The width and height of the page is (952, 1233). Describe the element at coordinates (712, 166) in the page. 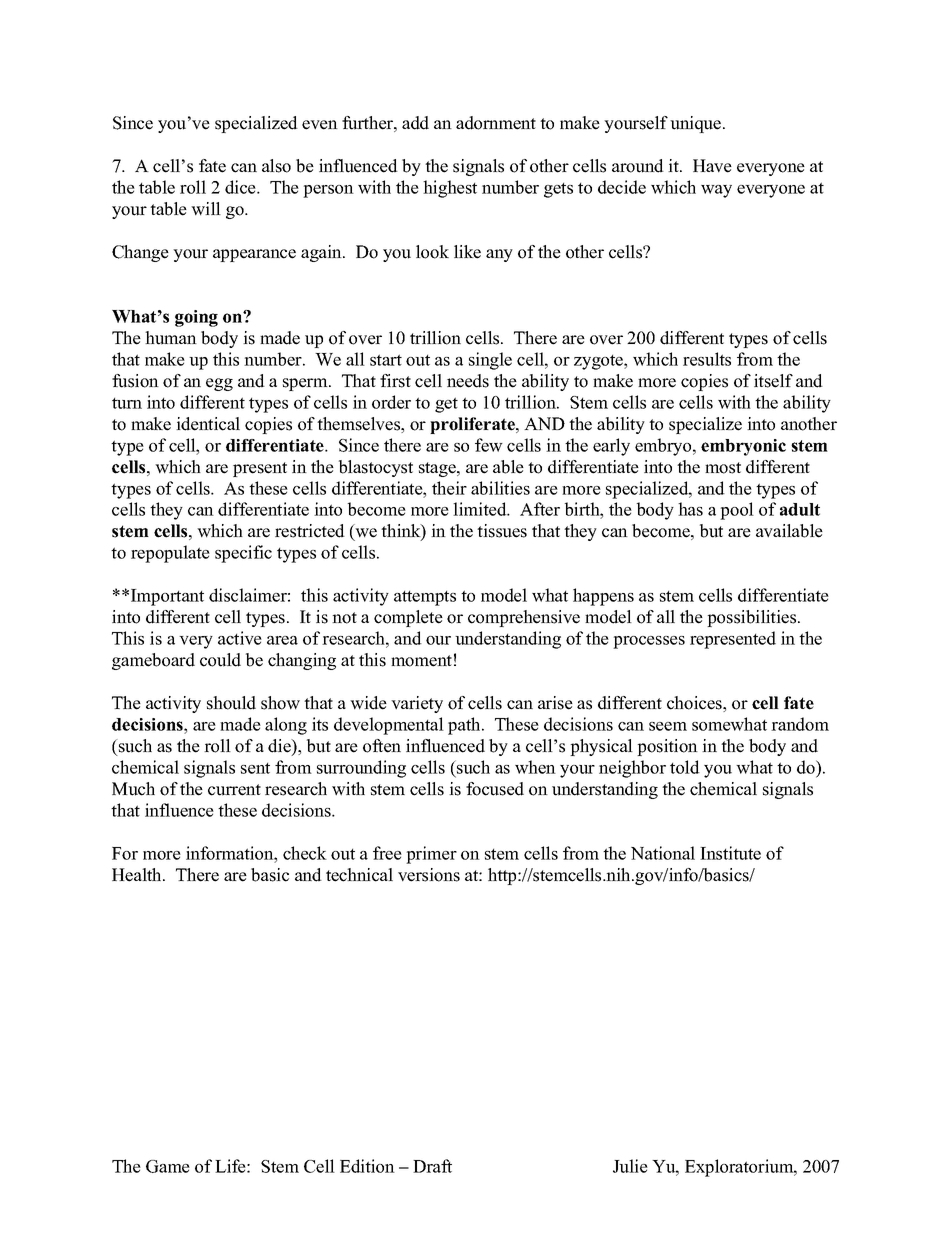

I see `Have` at that location.
